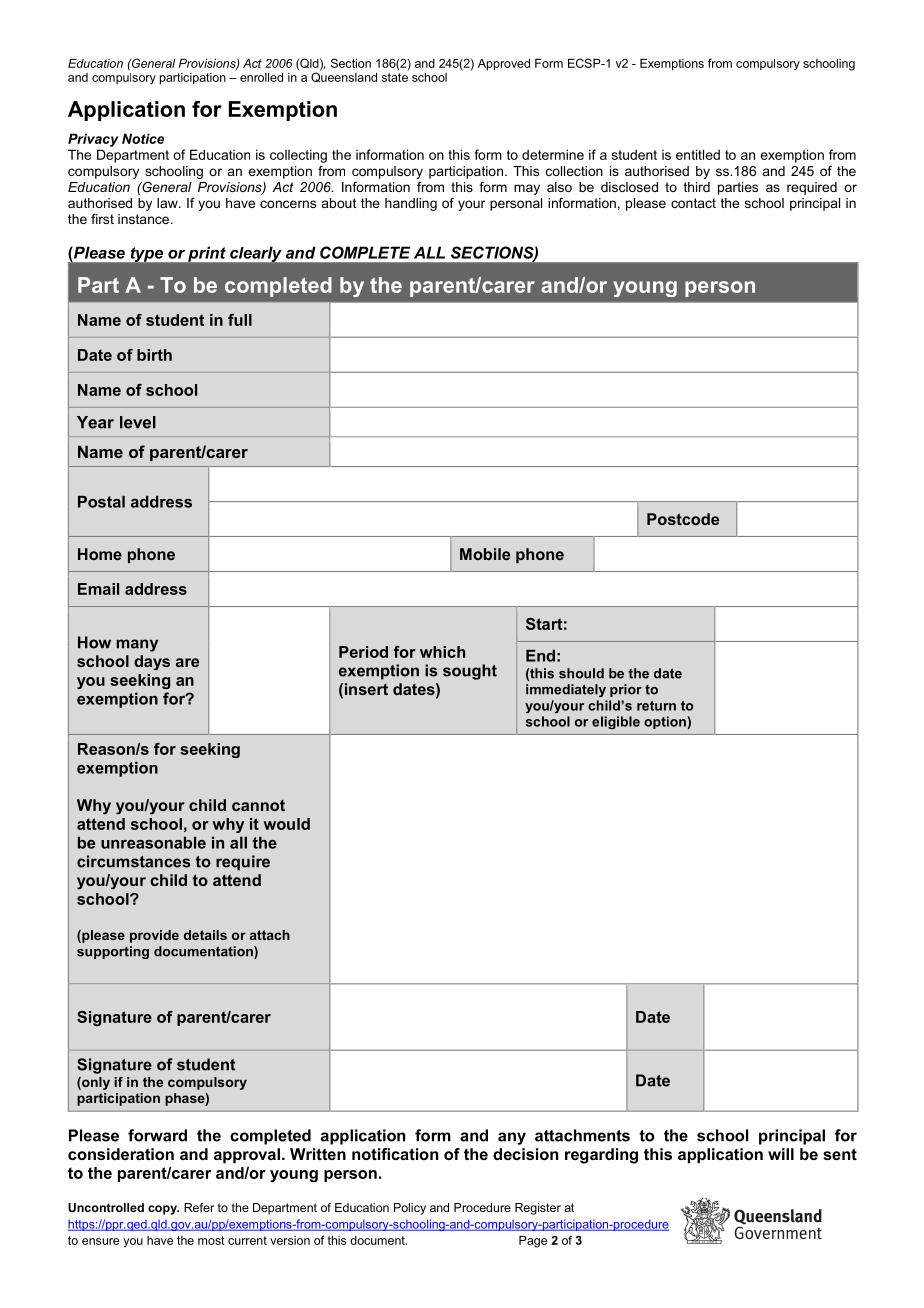 Image resolution: width=924 pixels, height=1308 pixels. What do you see at coordinates (504, 65) in the image?
I see `Approved` at bounding box center [504, 65].
